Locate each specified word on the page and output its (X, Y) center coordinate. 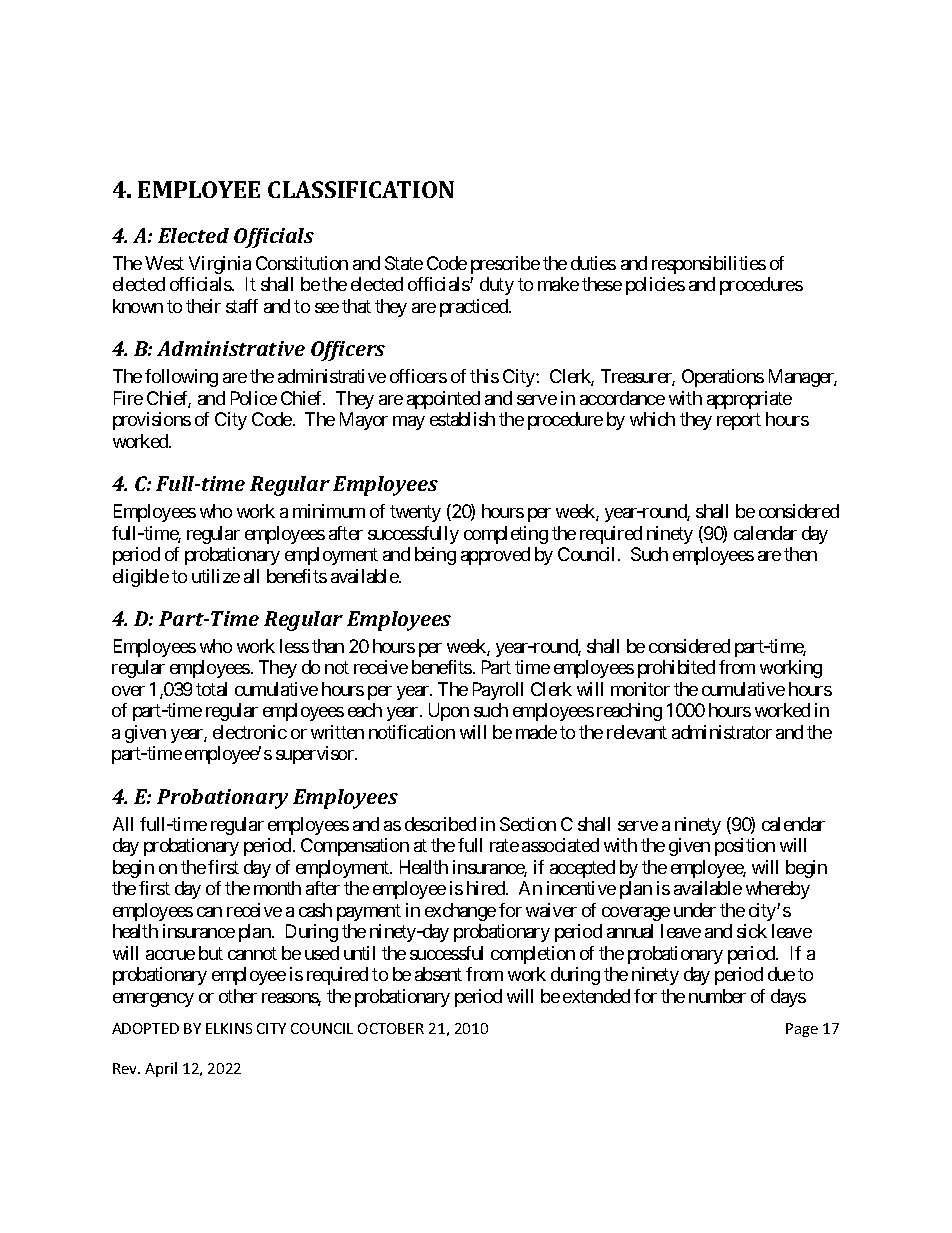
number (717, 996)
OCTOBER (391, 1028)
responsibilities (709, 265)
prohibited (676, 669)
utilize (216, 576)
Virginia (220, 265)
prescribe (505, 265)
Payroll (498, 691)
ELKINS (229, 1028)
